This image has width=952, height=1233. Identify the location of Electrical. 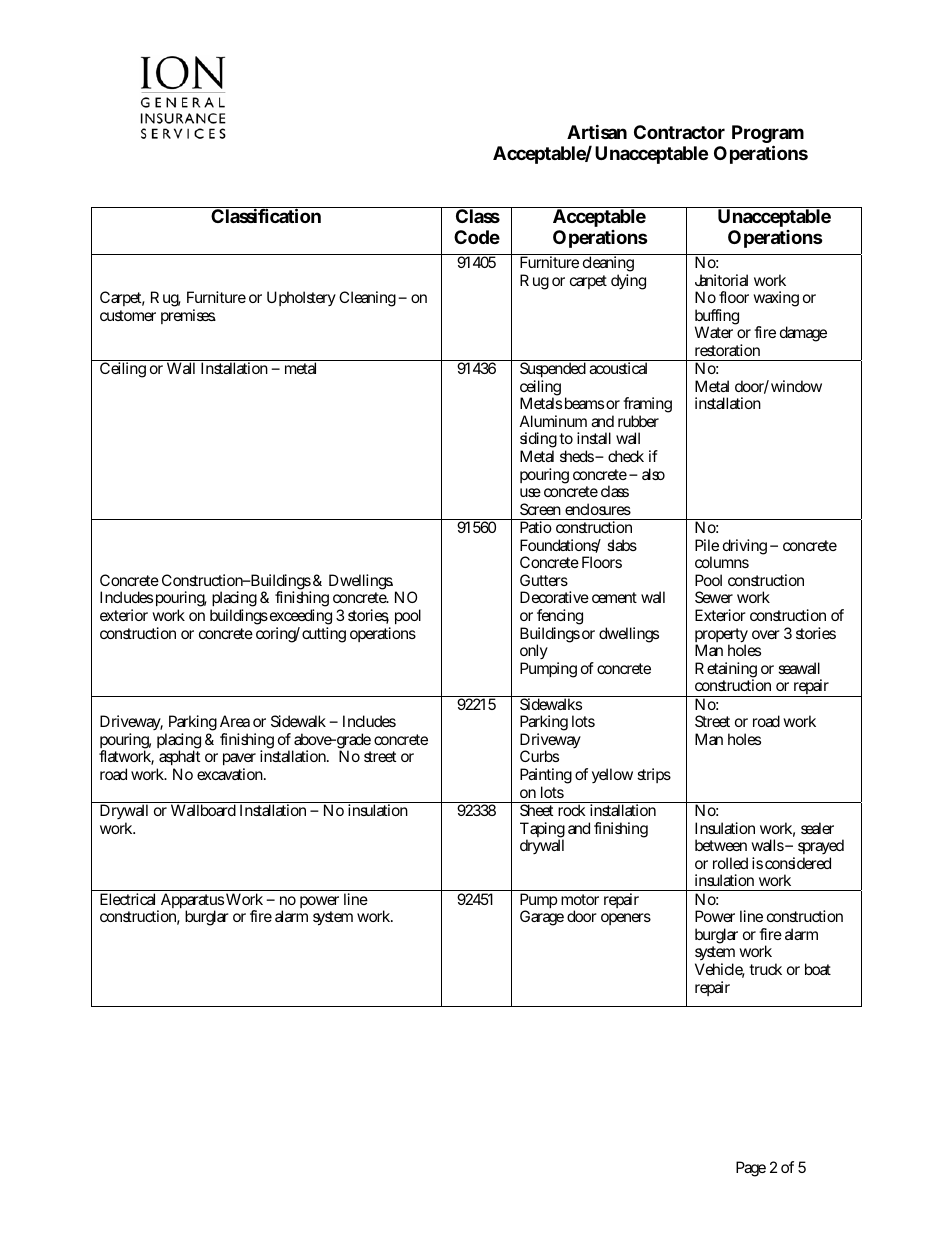
(127, 899).
